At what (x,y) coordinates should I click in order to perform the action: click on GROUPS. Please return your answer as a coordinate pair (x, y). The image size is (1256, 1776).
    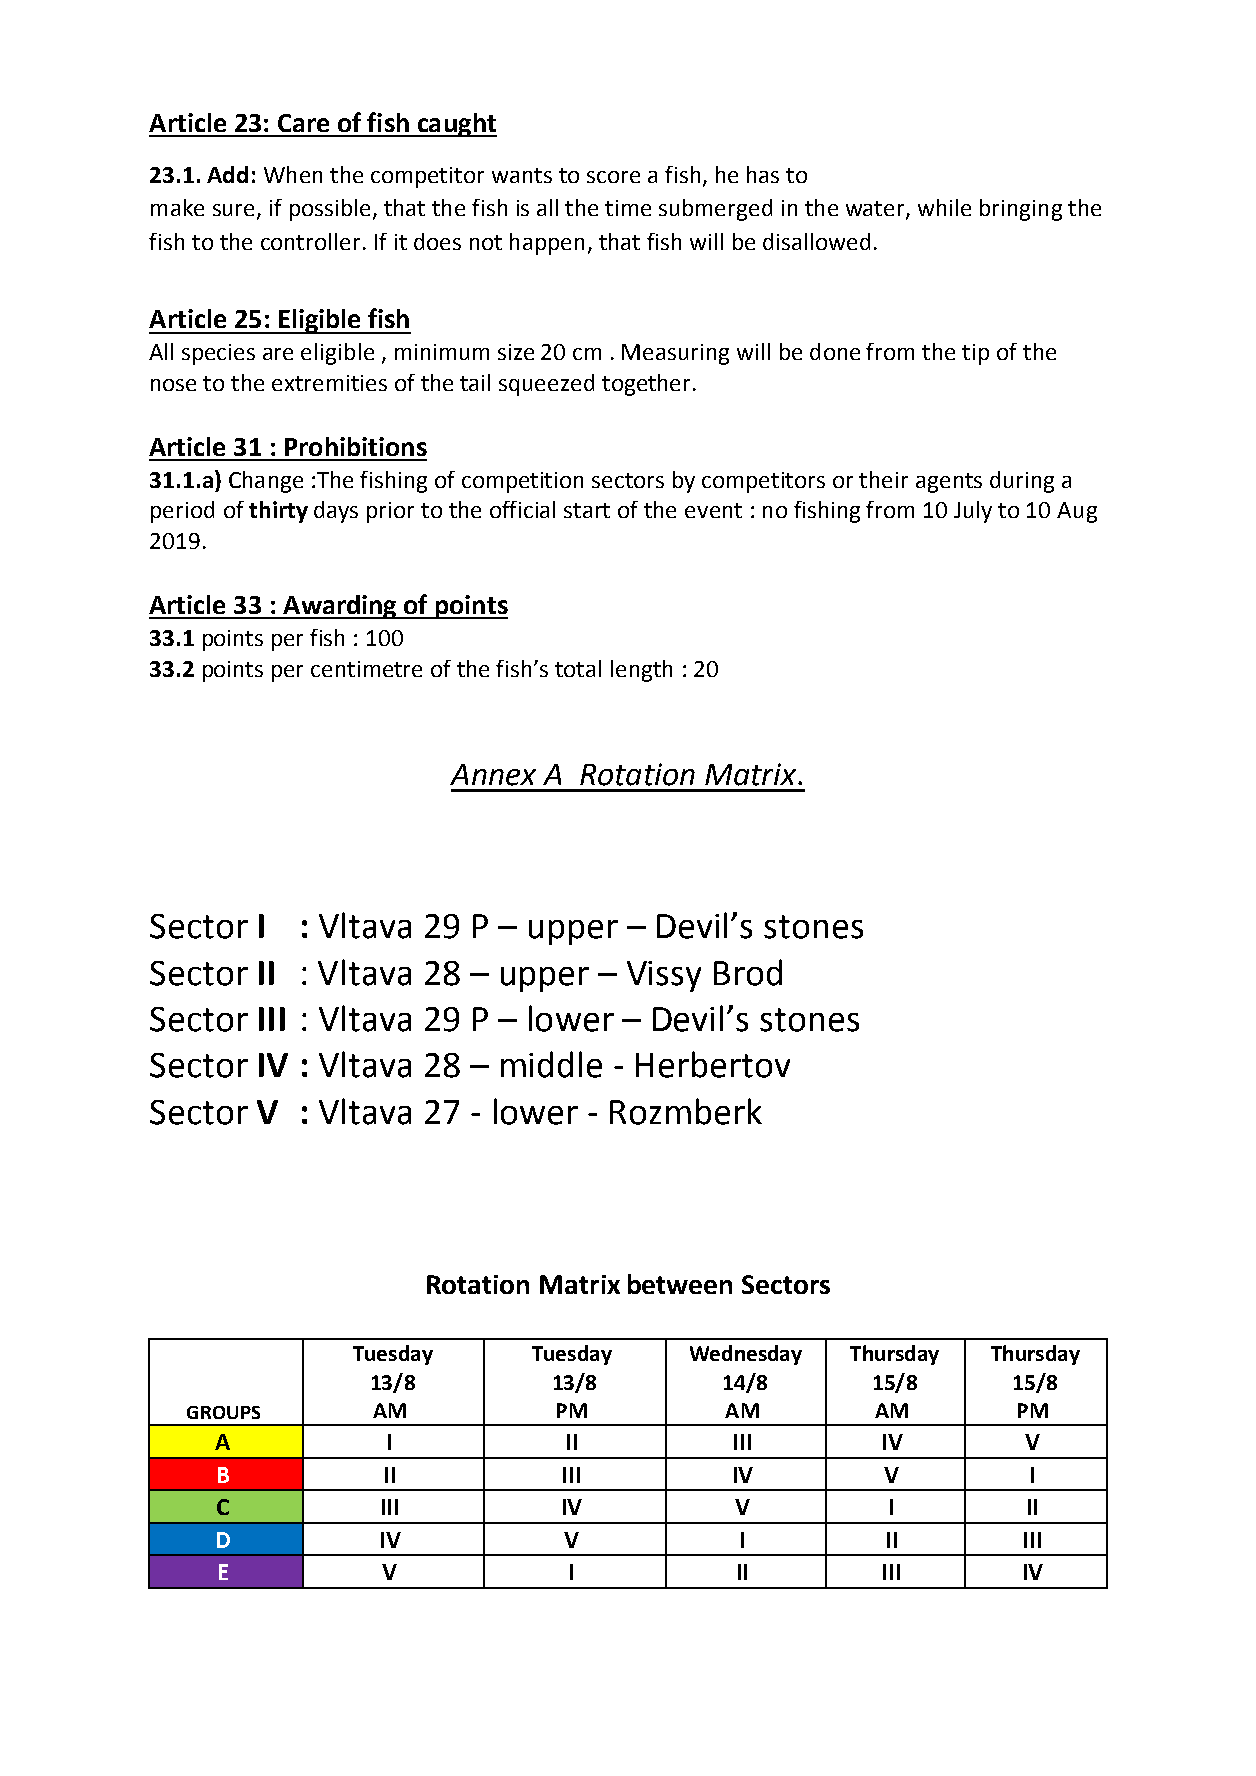
    Looking at the image, I should click on (223, 1412).
